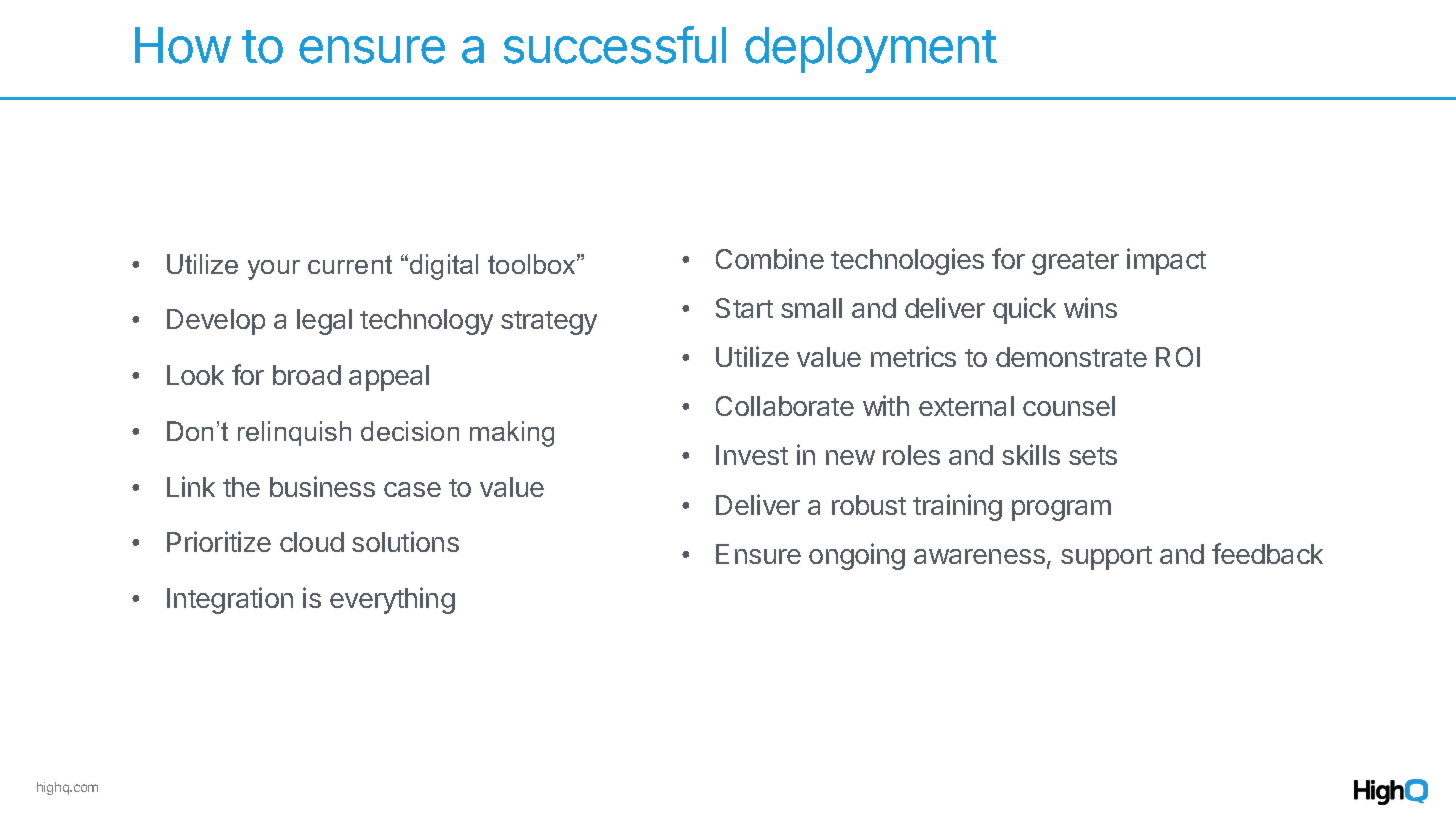 This screenshot has height=819, width=1456. I want to click on Collaborate, so click(785, 406).
